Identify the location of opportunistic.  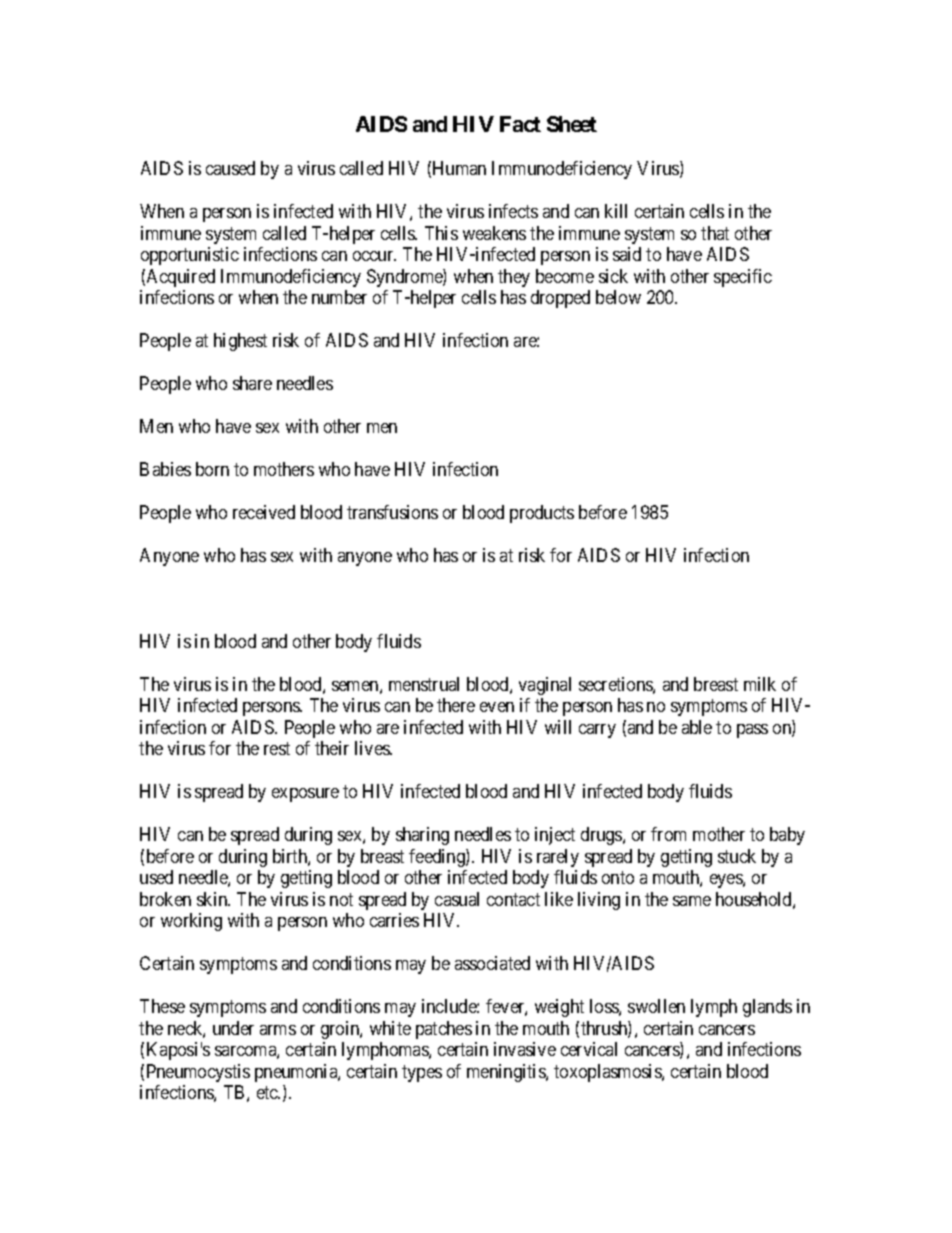
(190, 256).
